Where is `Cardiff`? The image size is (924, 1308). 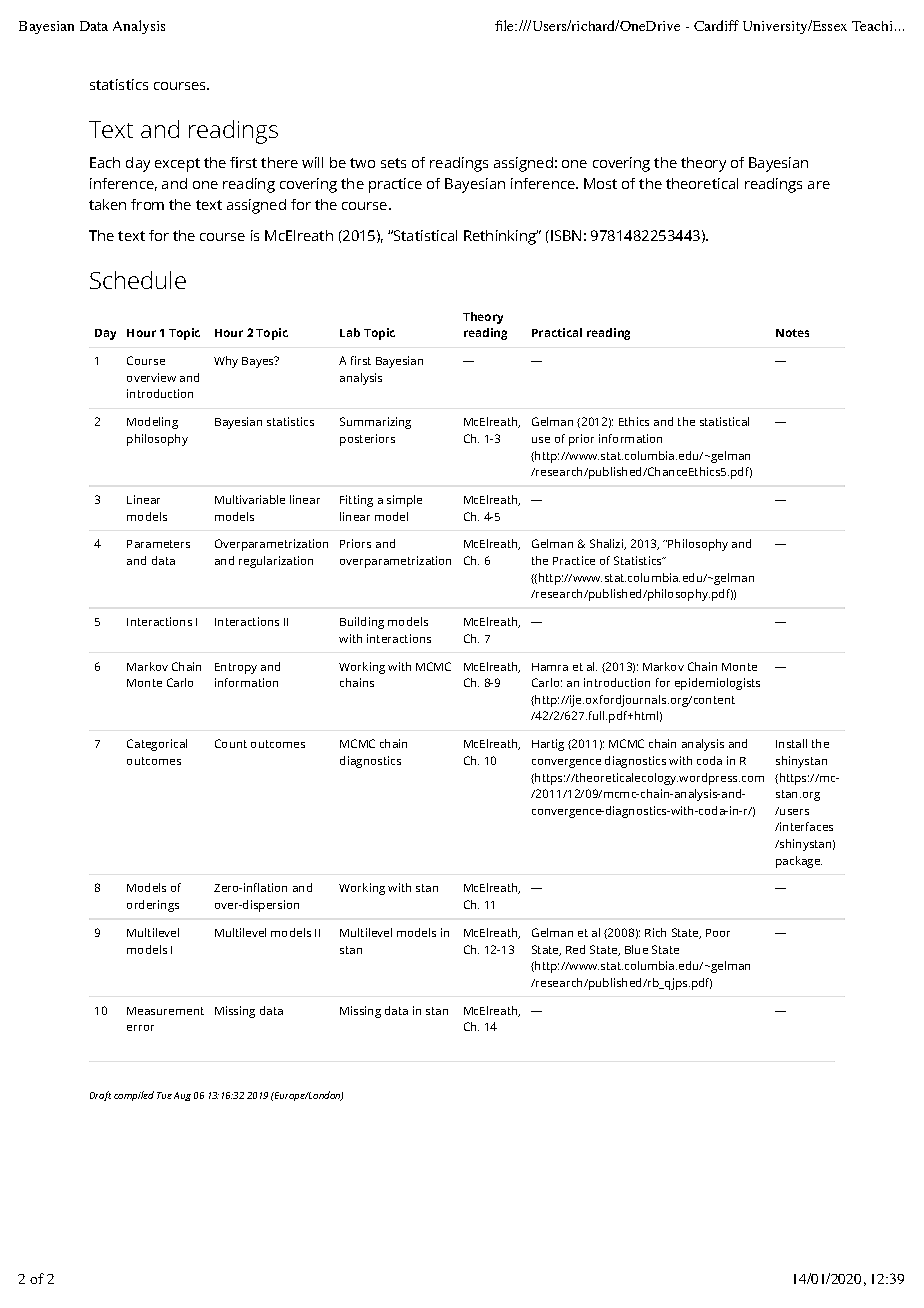
Cardiff is located at coordinates (716, 25).
